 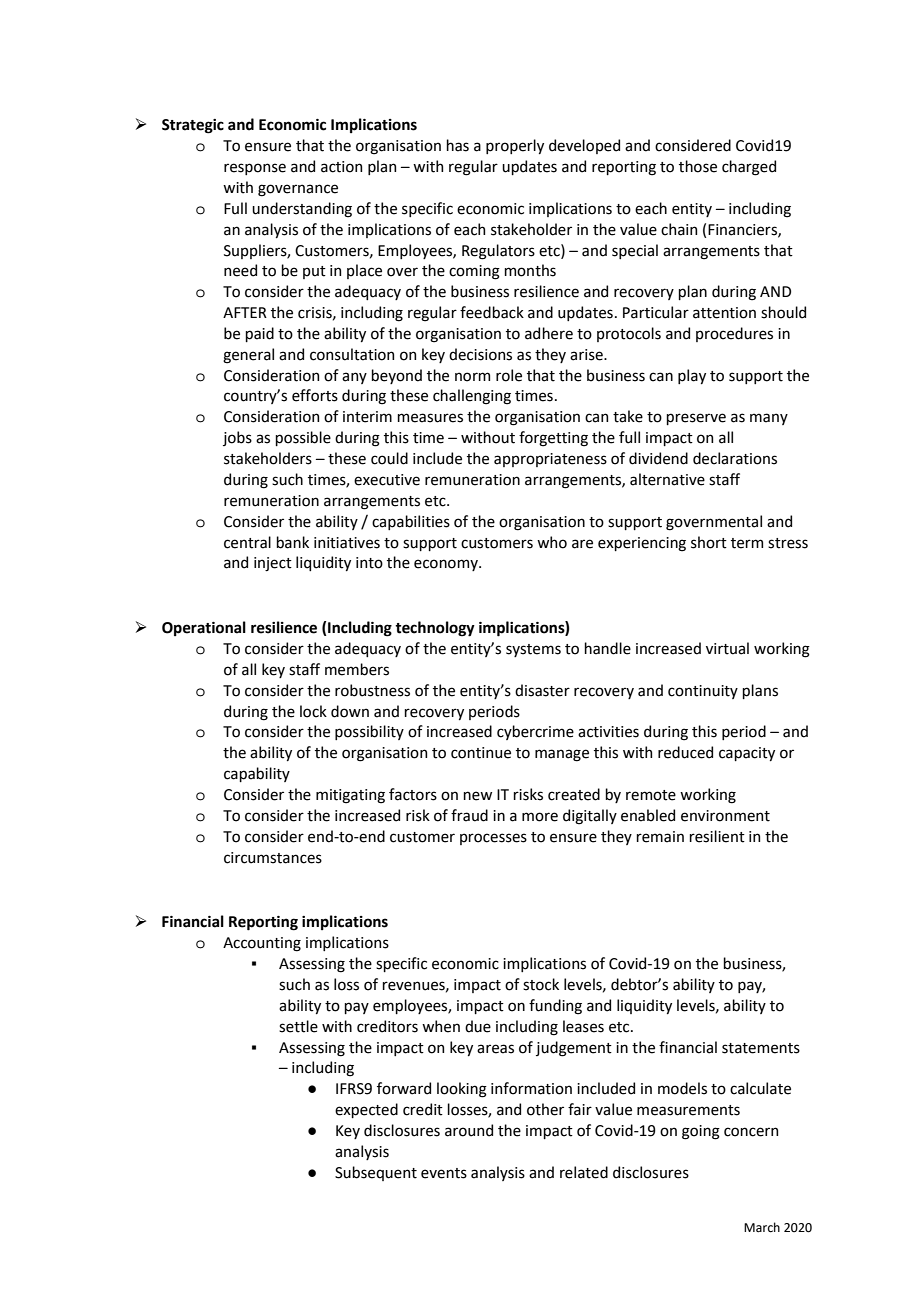 I want to click on who, so click(x=552, y=542).
